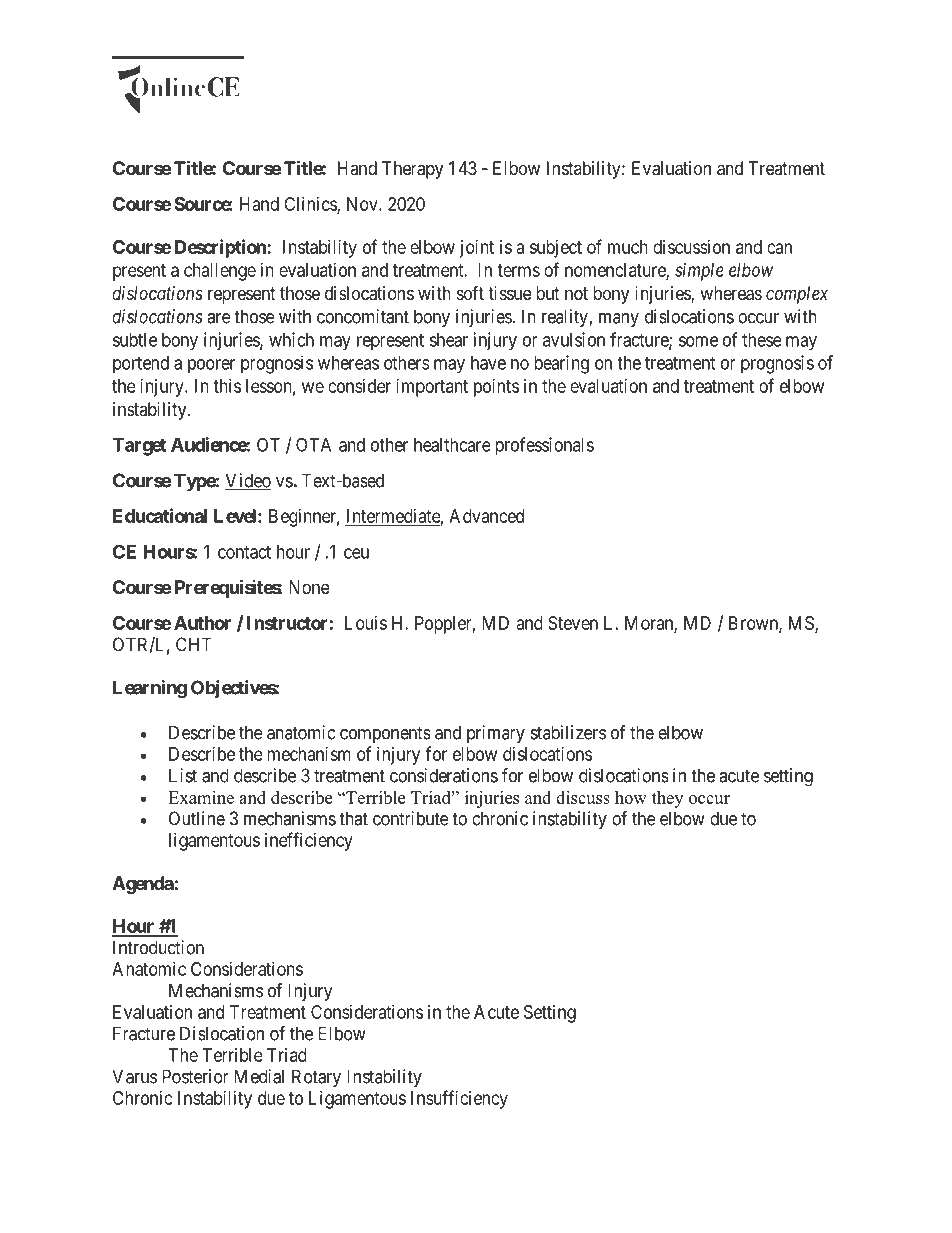  Describe the element at coordinates (366, 623) in the document. I see `Louis` at that location.
